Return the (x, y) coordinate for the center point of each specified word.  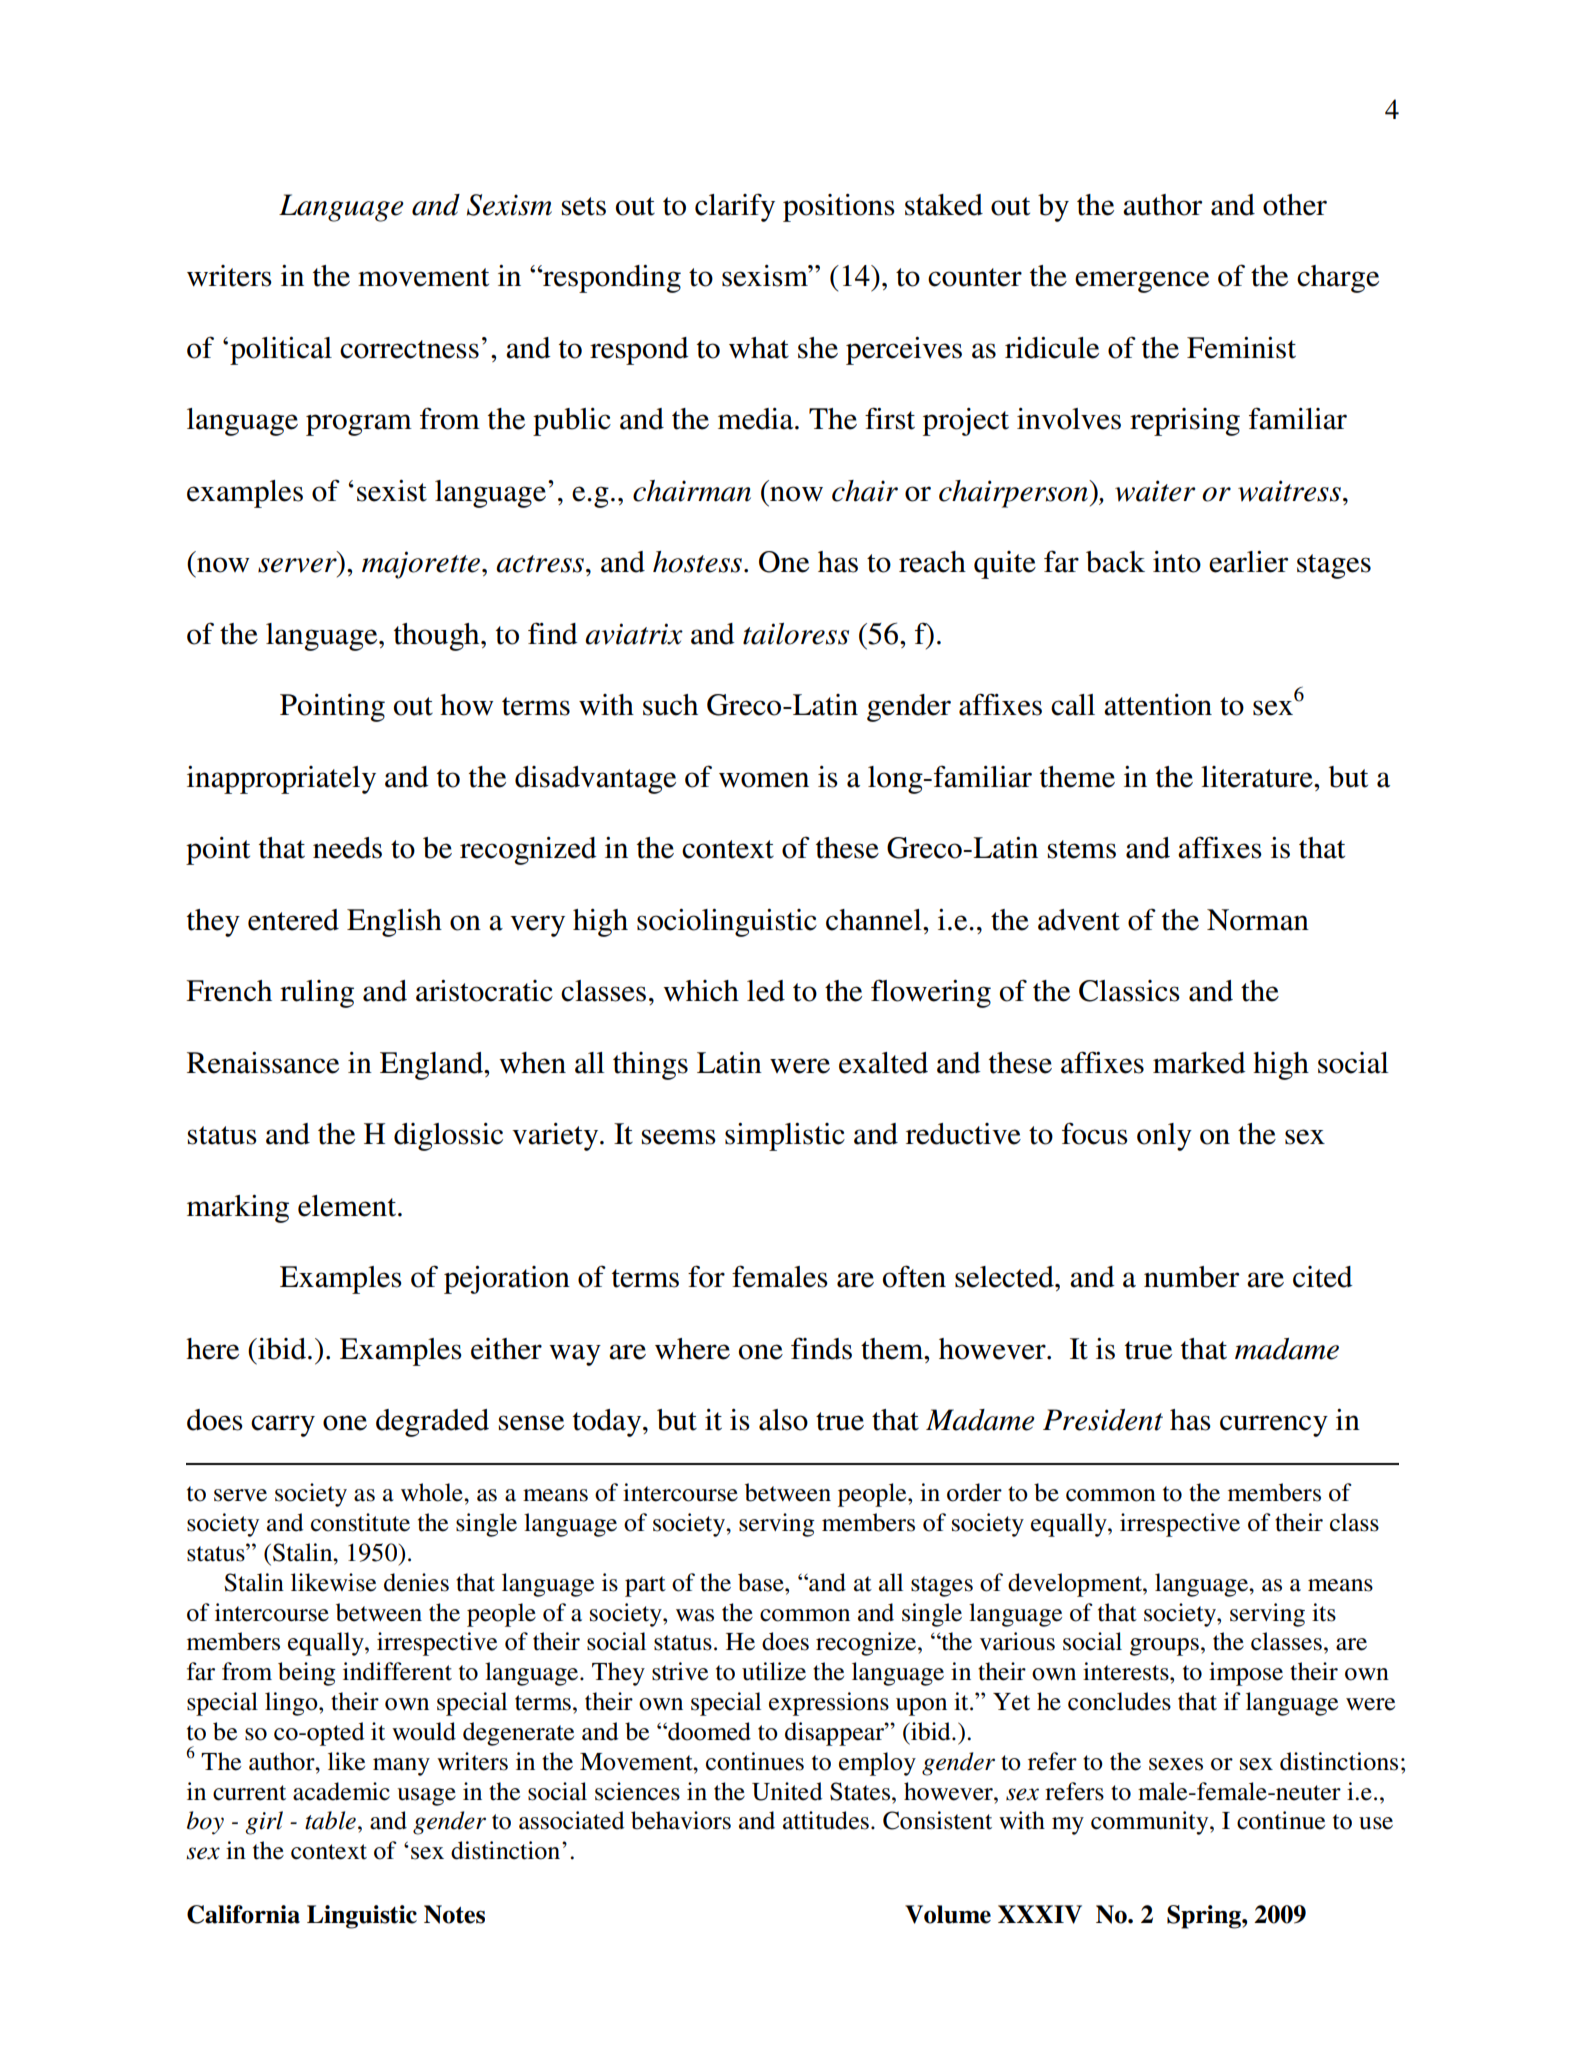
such (670, 705)
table (330, 1820)
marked (1199, 1063)
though (438, 637)
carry (283, 1426)
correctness (409, 349)
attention (1158, 705)
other (1295, 205)
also (783, 1420)
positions (839, 208)
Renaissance (263, 1063)
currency (1274, 1426)
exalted (883, 1063)
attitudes (826, 1820)
